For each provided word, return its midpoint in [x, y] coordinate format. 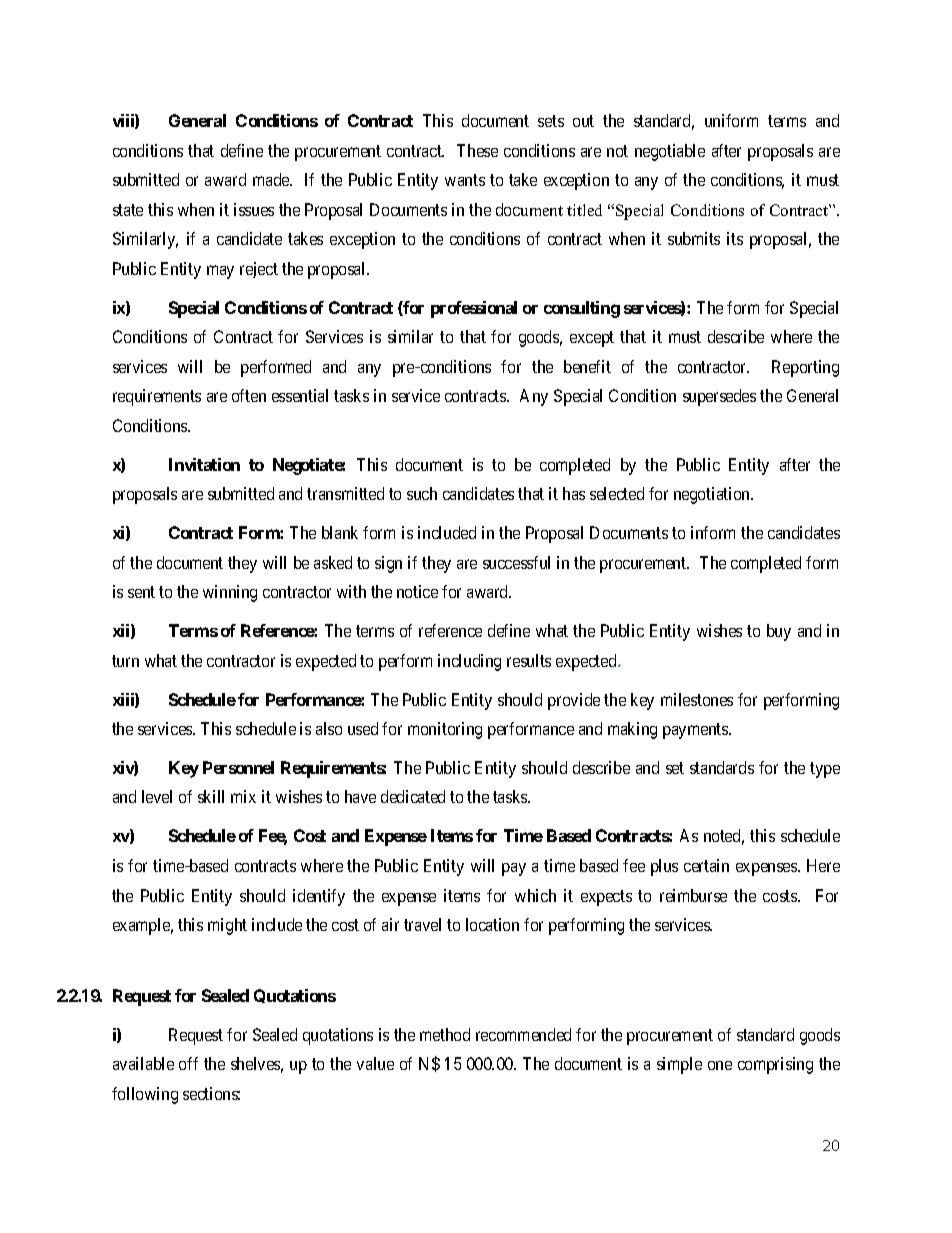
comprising [775, 1065]
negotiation [713, 495]
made [272, 179]
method [445, 1034]
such [422, 493]
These [477, 150]
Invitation [204, 464]
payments [696, 731]
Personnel [238, 767]
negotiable [670, 152]
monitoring [445, 730]
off [188, 1063]
